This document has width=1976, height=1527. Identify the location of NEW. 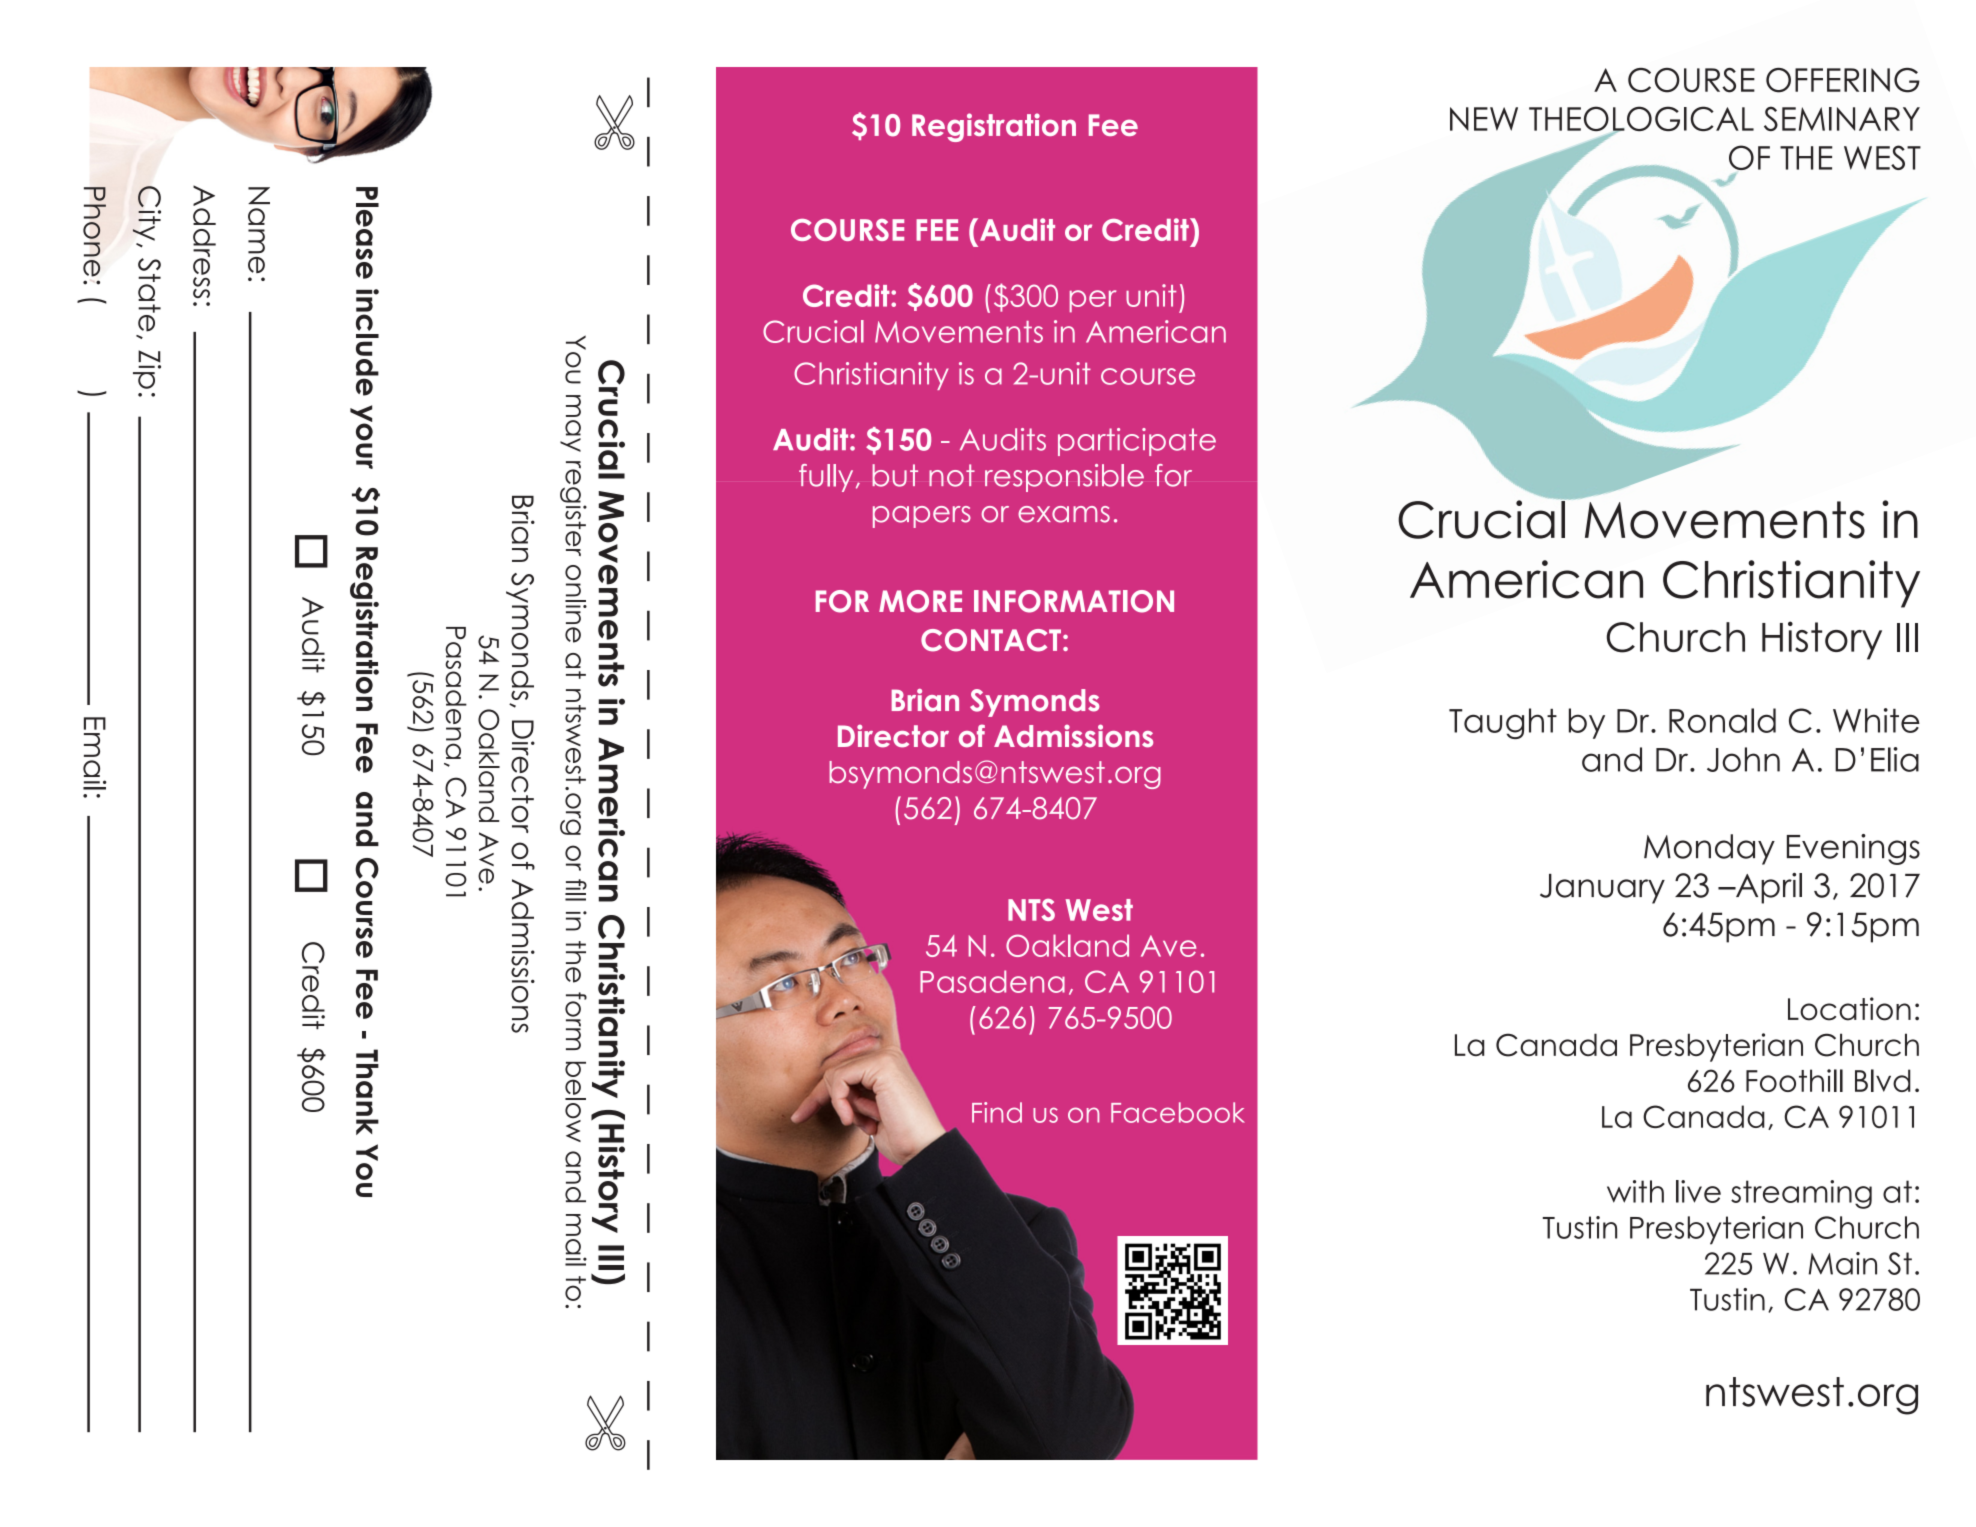
(1484, 119).
